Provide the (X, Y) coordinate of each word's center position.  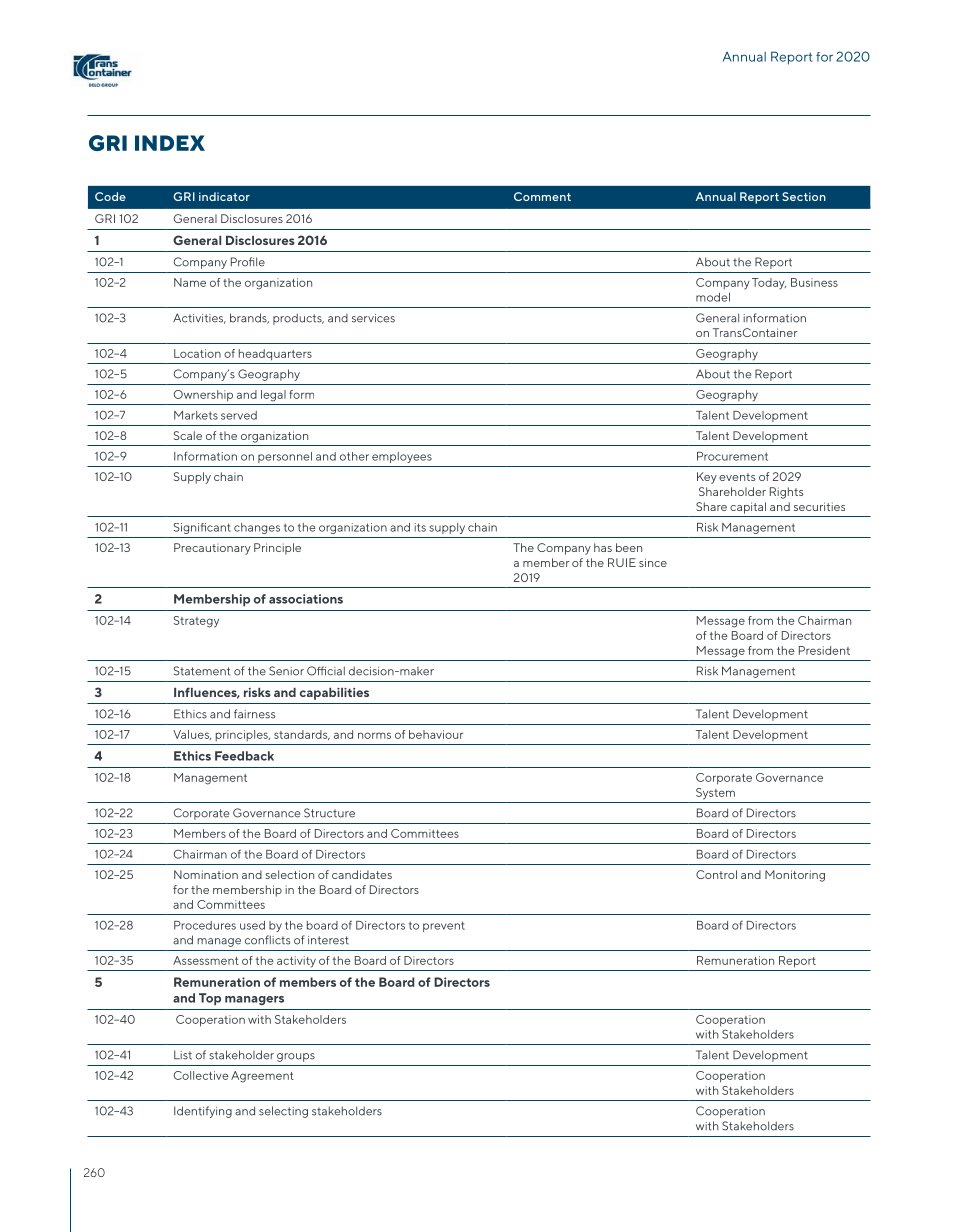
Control (716, 874)
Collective (201, 1075)
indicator (224, 196)
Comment (542, 196)
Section (804, 196)
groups (296, 1057)
